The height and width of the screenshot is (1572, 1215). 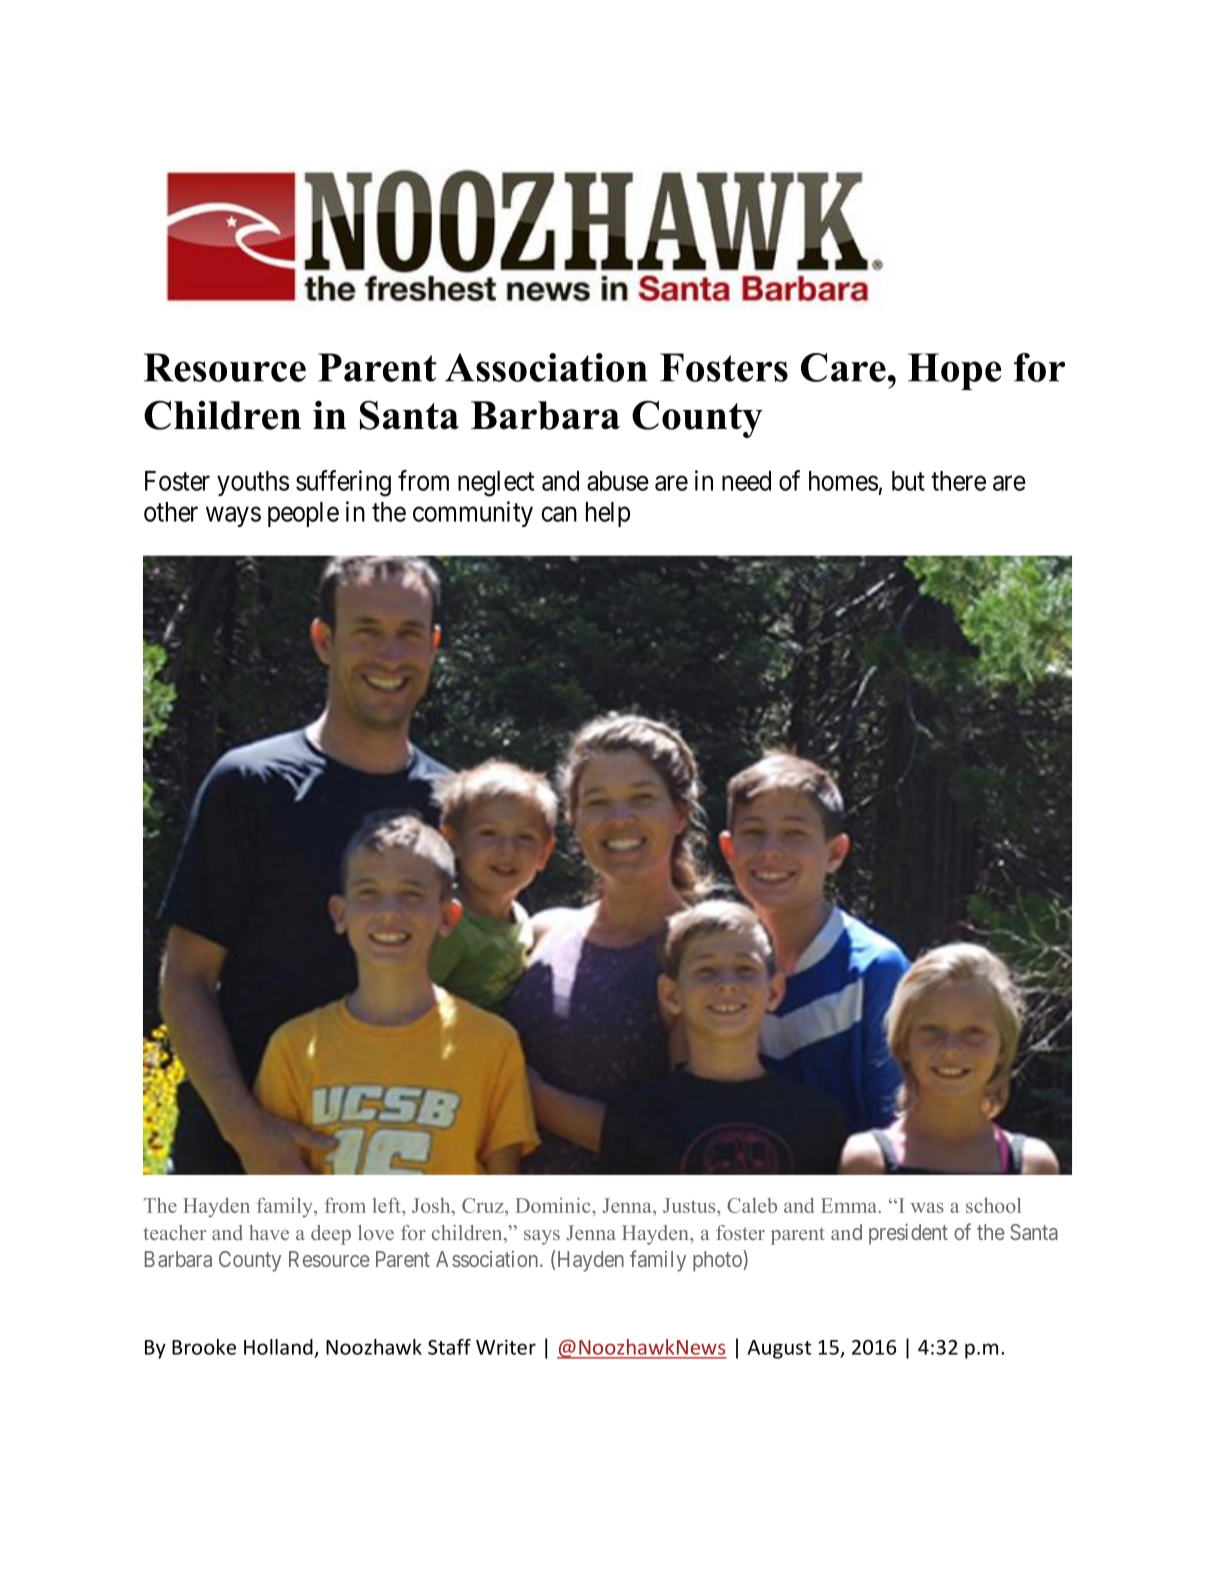 What do you see at coordinates (303, 514) in the screenshot?
I see `people` at bounding box center [303, 514].
